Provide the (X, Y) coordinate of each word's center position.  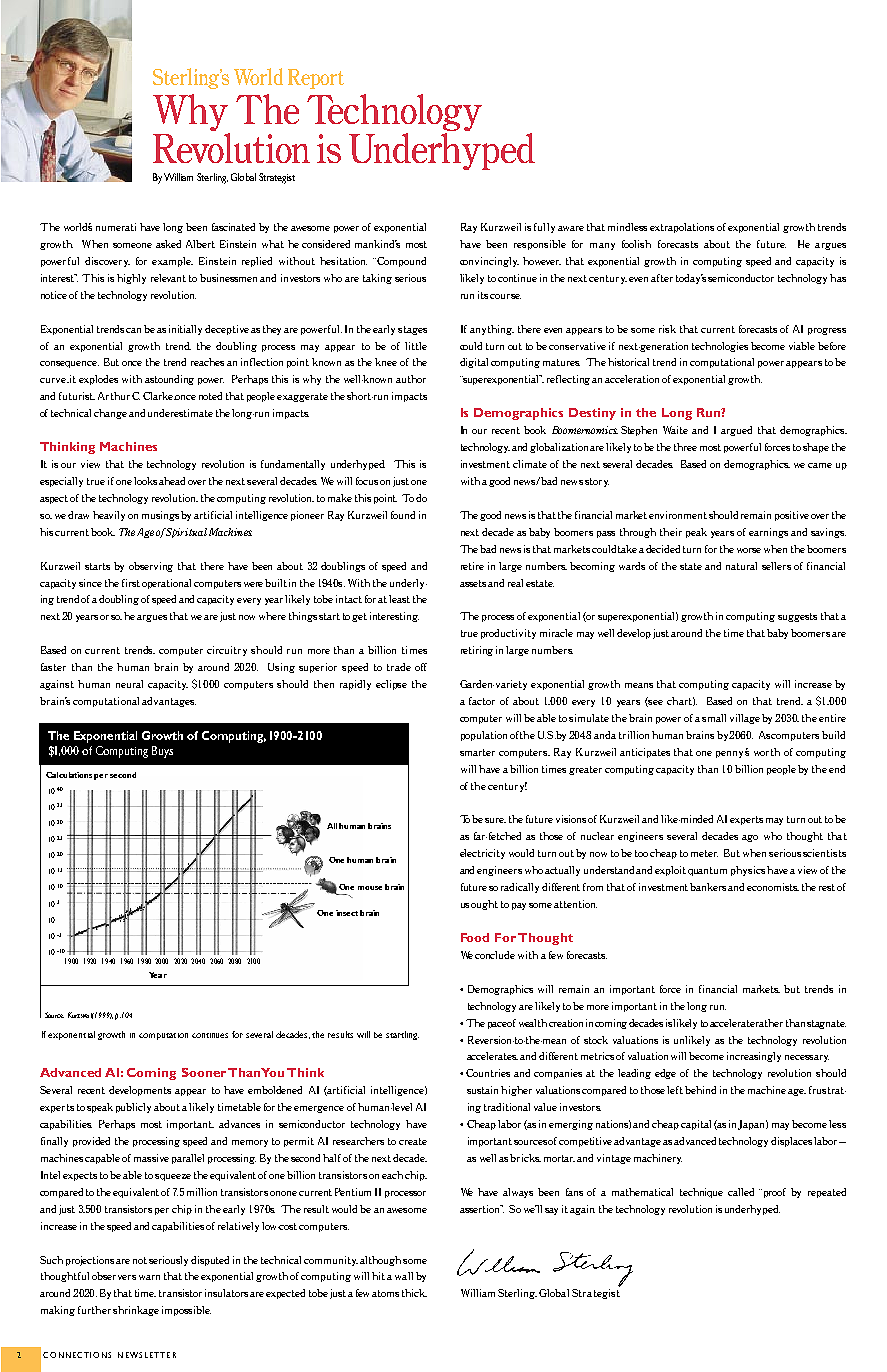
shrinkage (136, 1311)
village (745, 719)
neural (129, 684)
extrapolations (682, 228)
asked (168, 244)
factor (482, 701)
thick (414, 1293)
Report (316, 79)
